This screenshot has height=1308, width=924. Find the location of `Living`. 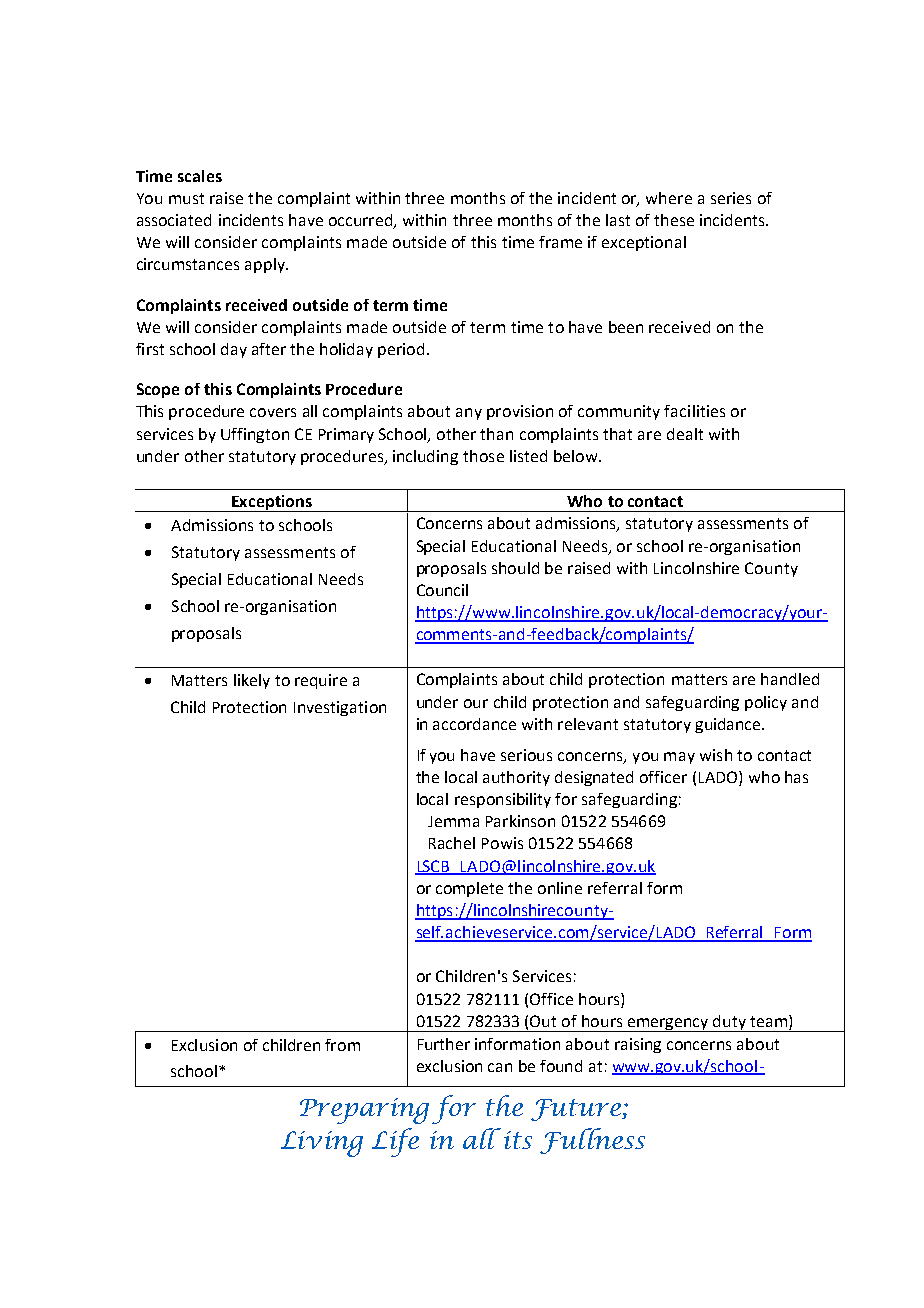

Living is located at coordinates (322, 1144).
